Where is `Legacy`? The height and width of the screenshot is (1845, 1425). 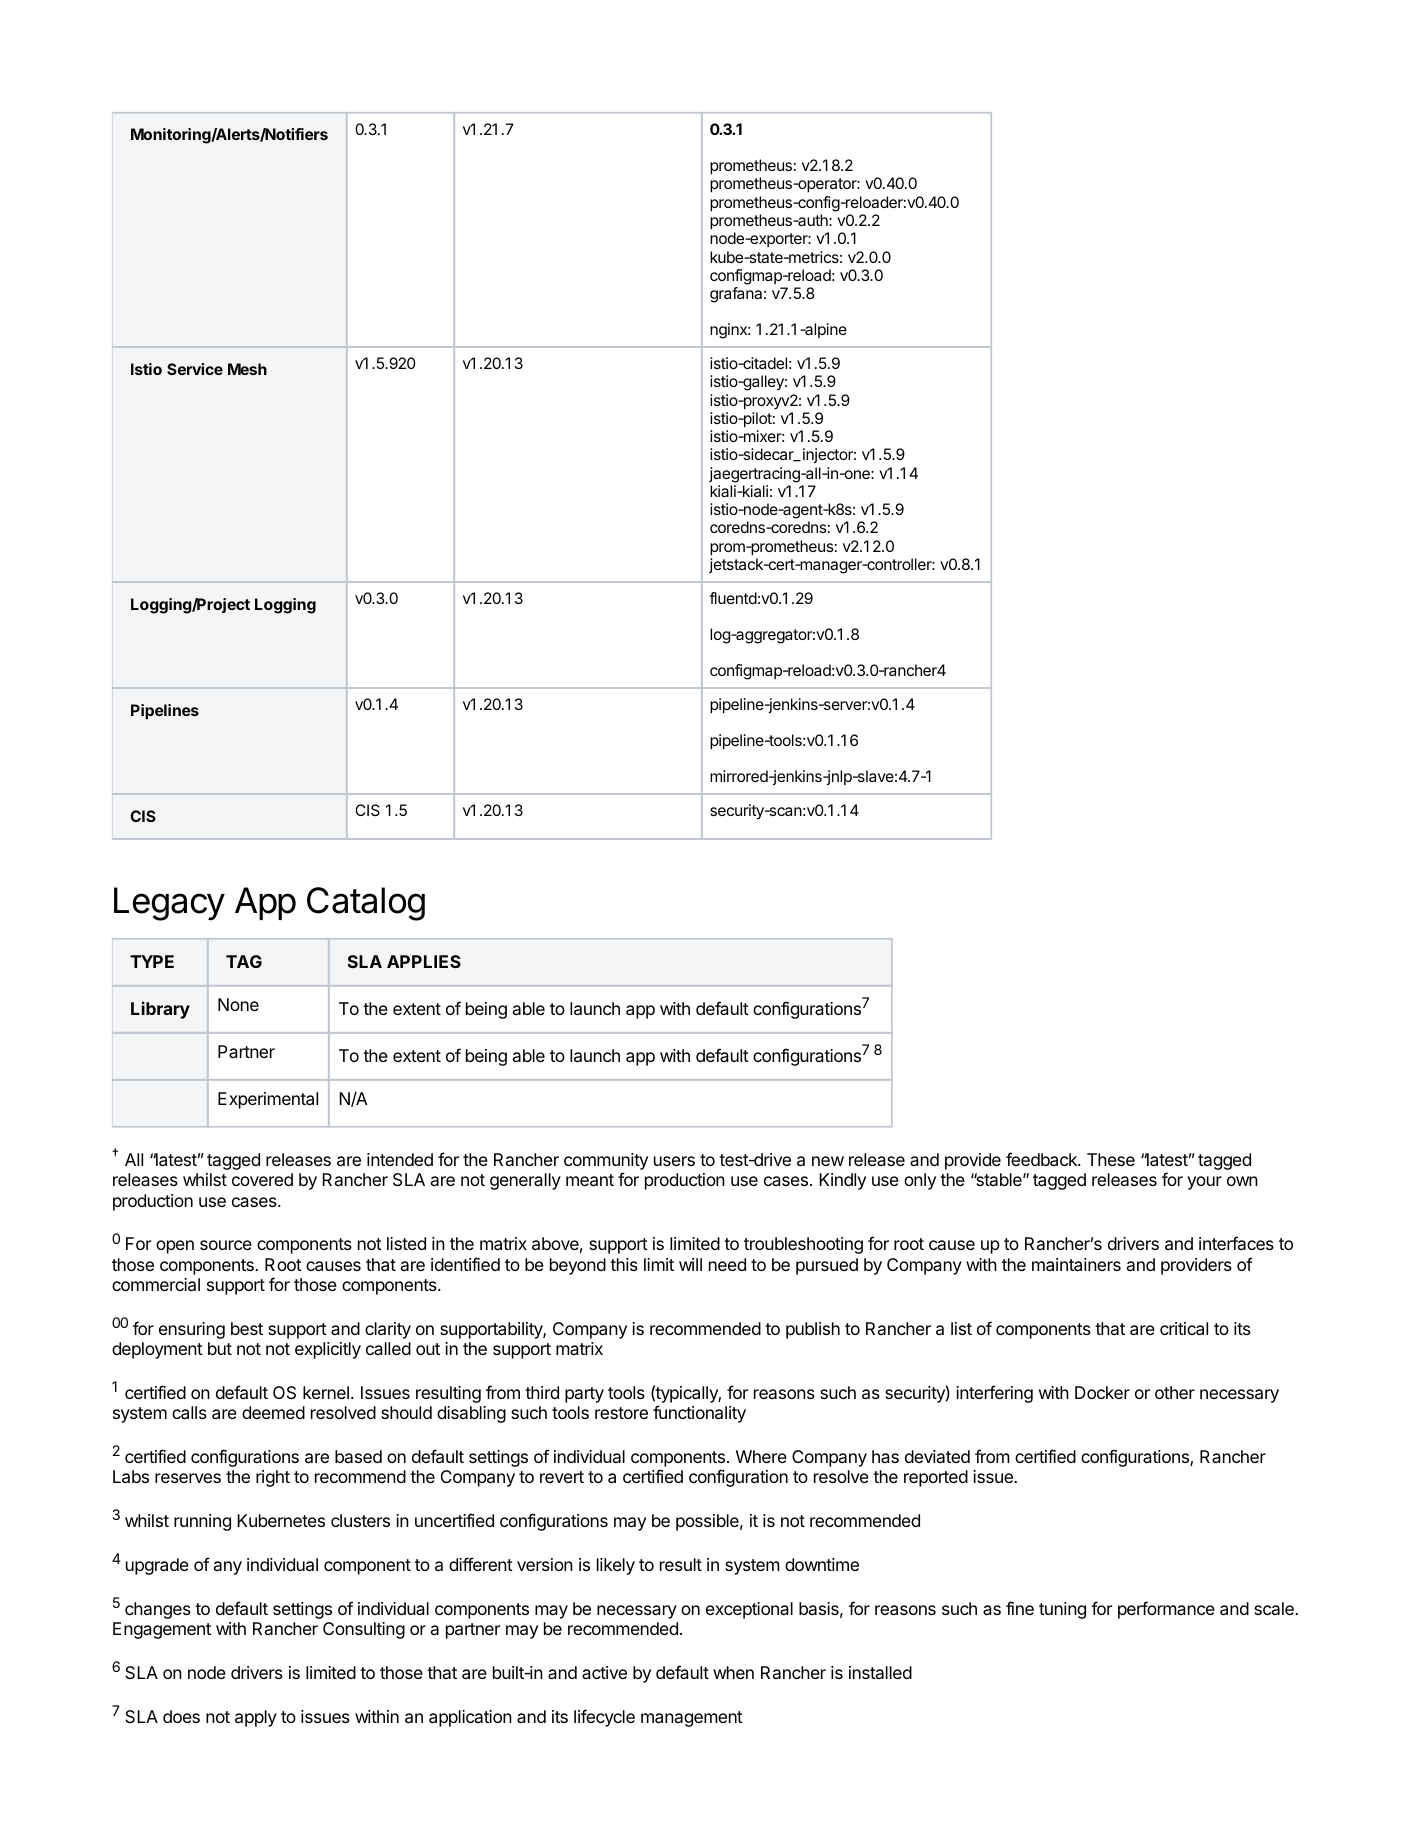
Legacy is located at coordinates (169, 904).
